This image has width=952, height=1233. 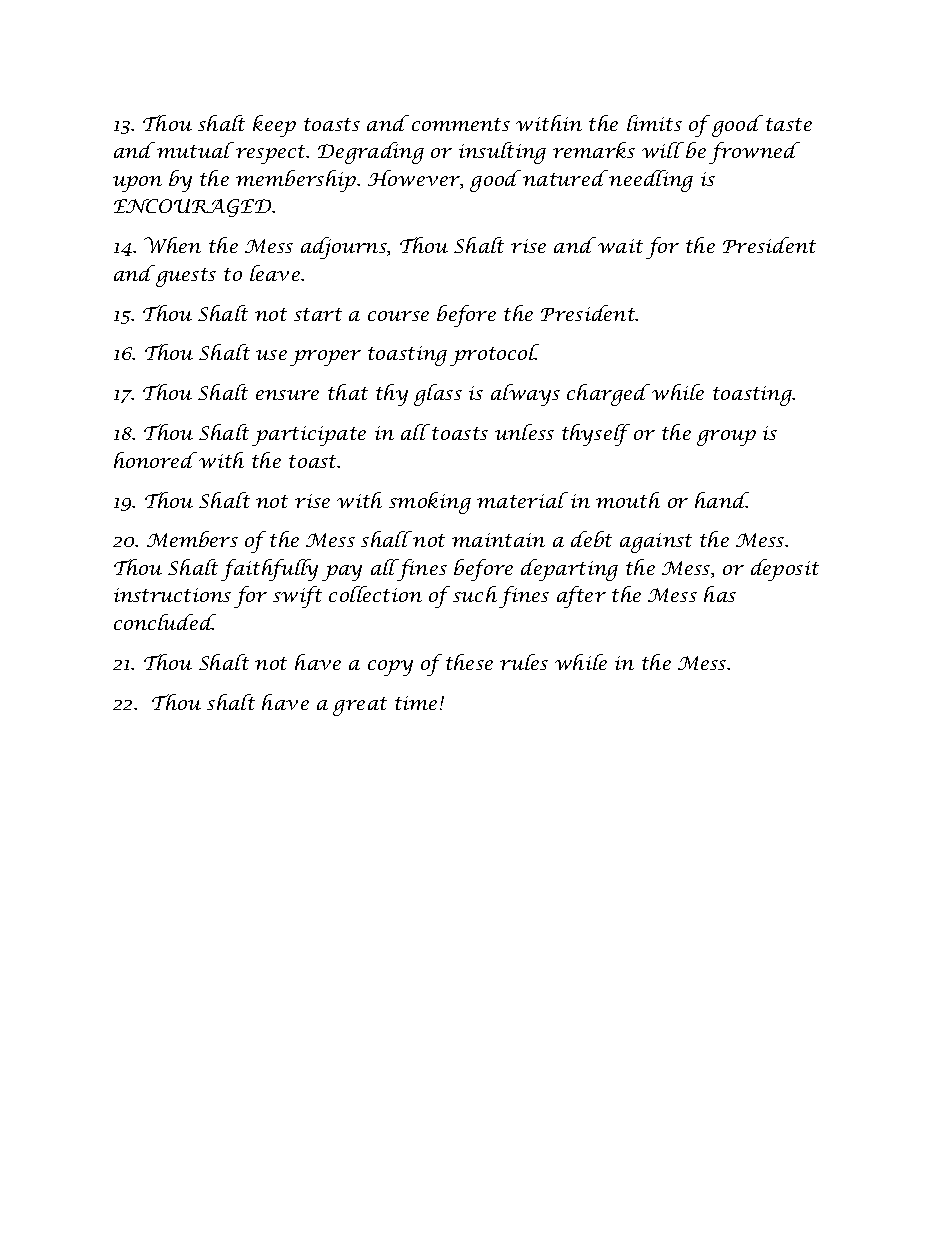 What do you see at coordinates (272, 154) in the image?
I see `respect` at bounding box center [272, 154].
